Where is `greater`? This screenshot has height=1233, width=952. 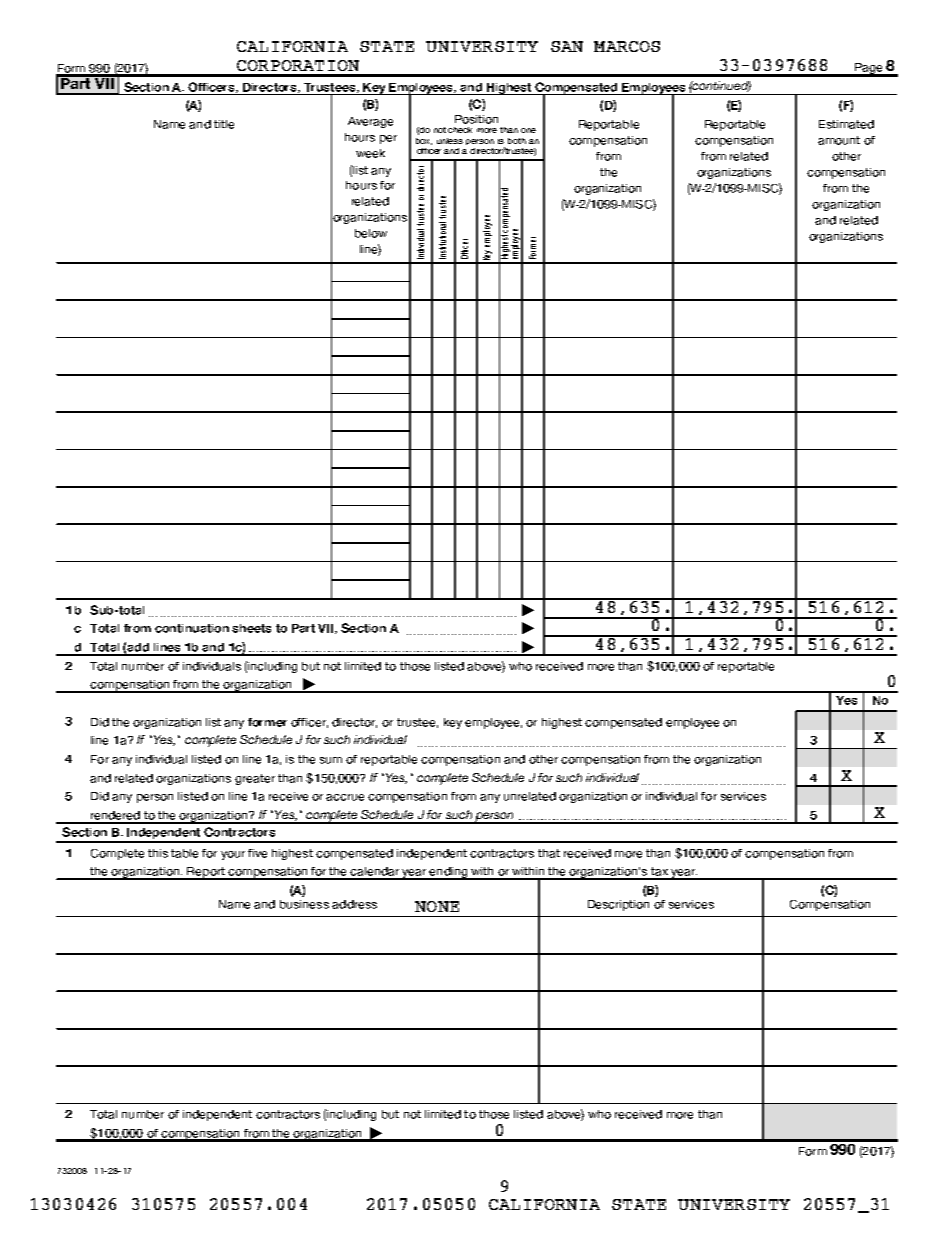 greater is located at coordinates (255, 779).
